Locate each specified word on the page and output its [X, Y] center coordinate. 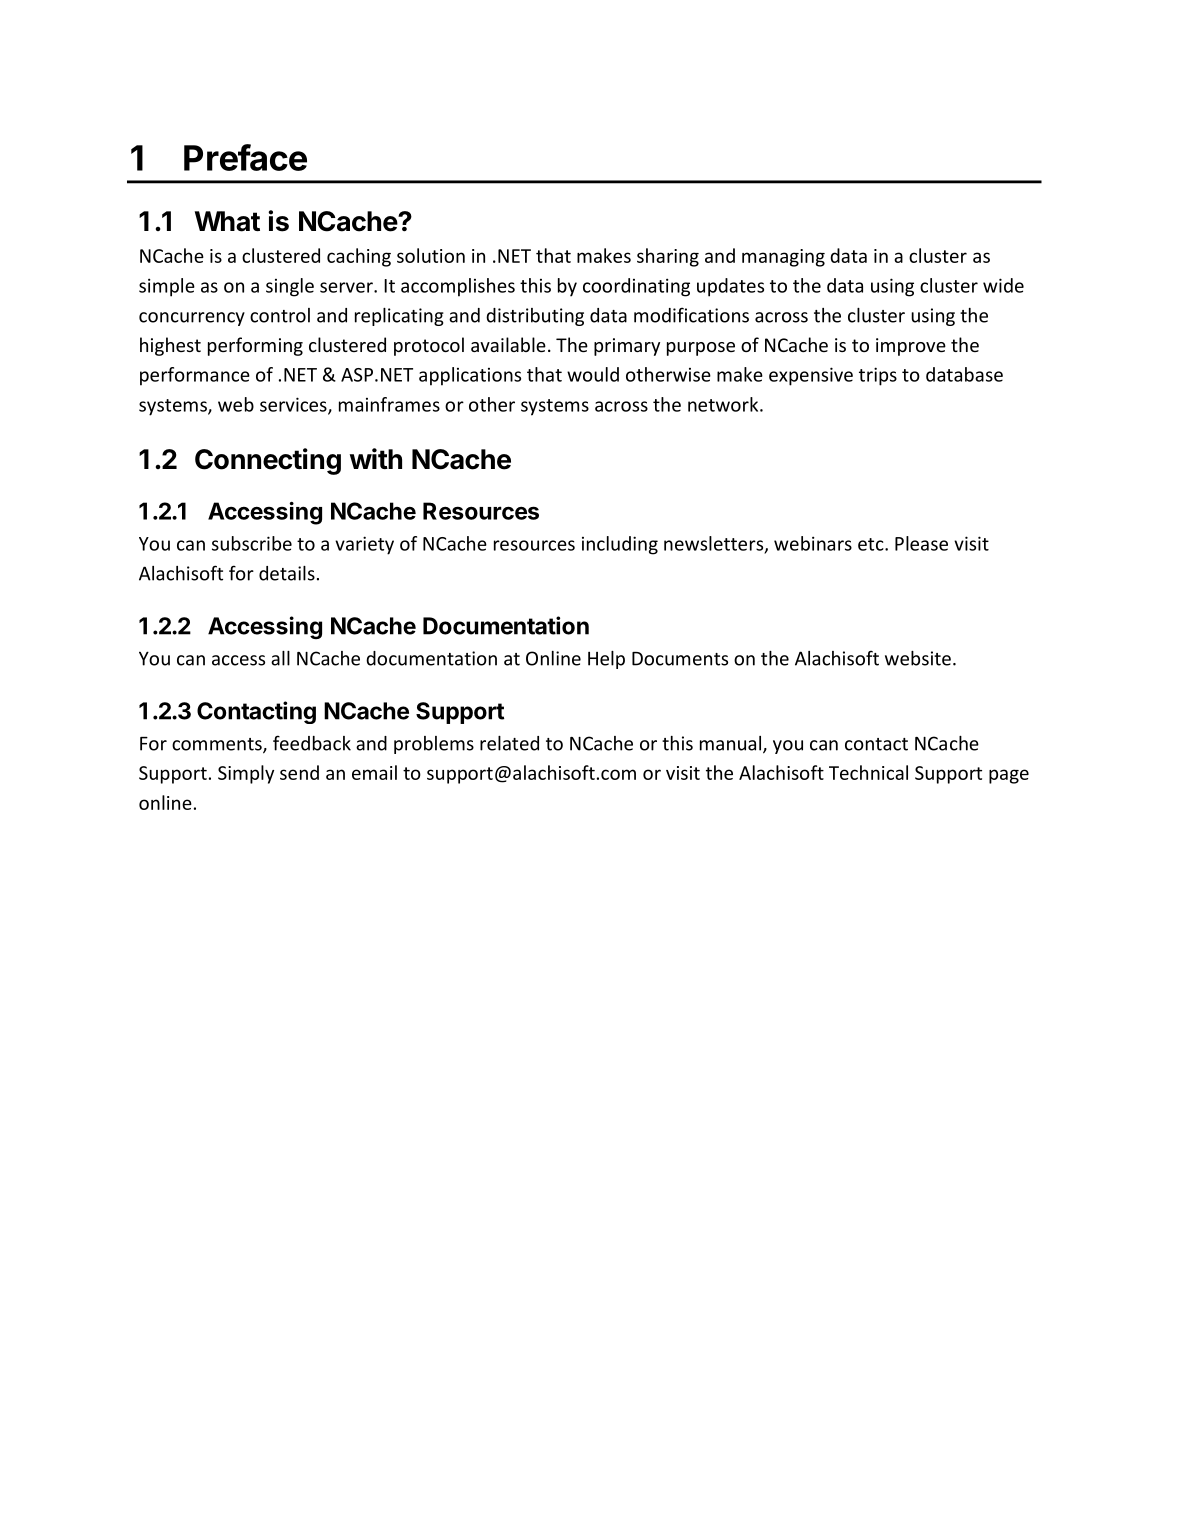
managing [783, 258]
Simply [246, 774]
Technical [868, 772]
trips [878, 376]
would [593, 374]
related [509, 743]
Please [921, 543]
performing [255, 346]
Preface [245, 157]
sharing [668, 257]
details [287, 573]
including [620, 545]
